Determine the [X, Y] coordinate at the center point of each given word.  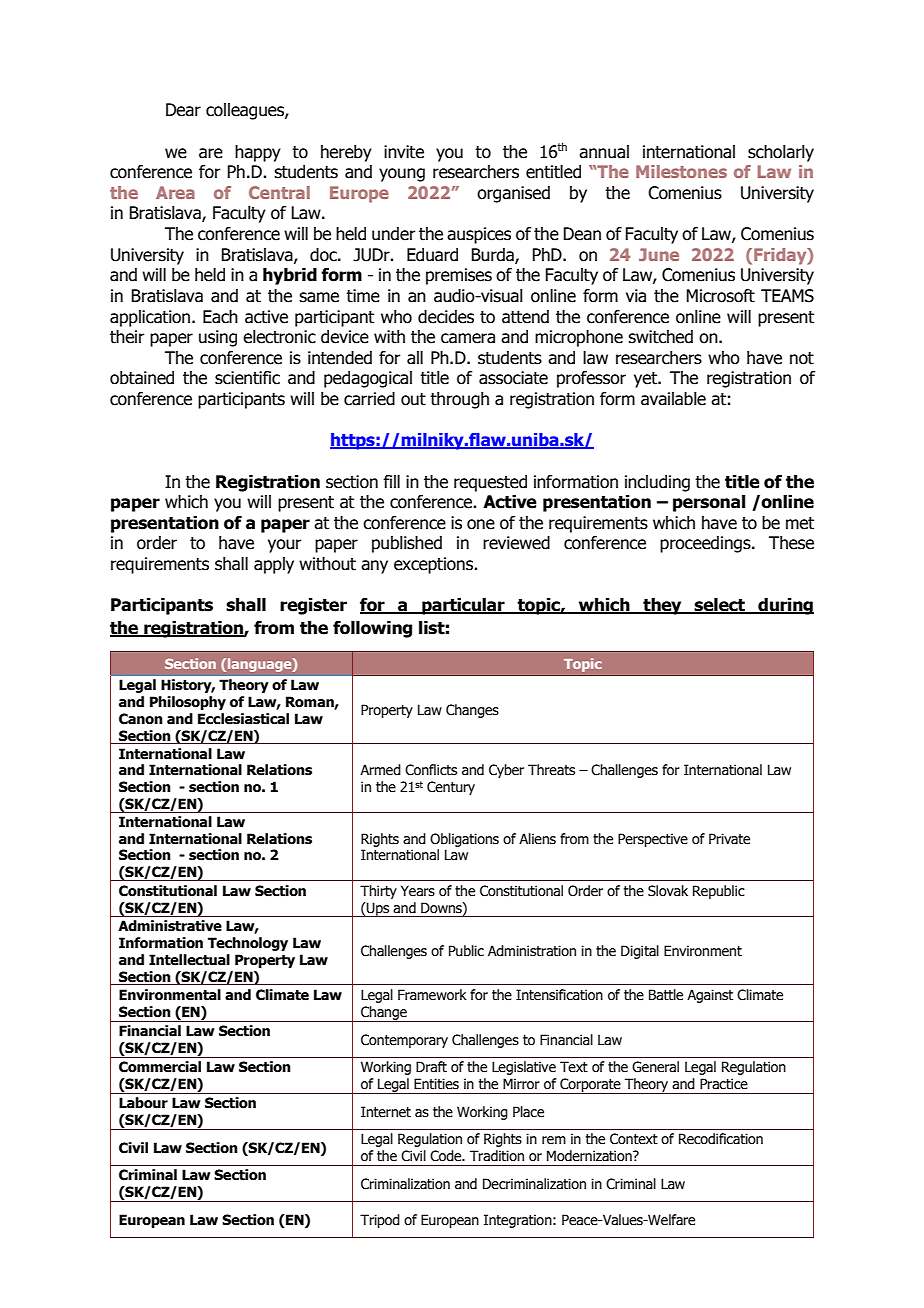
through [459, 400]
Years [418, 891]
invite [404, 152]
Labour [143, 1103]
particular [463, 606]
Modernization [590, 1156]
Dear [183, 110]
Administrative [170, 926]
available [673, 399]
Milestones [681, 171]
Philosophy [188, 703]
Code [447, 1156]
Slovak [668, 891]
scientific [247, 378]
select [720, 606]
